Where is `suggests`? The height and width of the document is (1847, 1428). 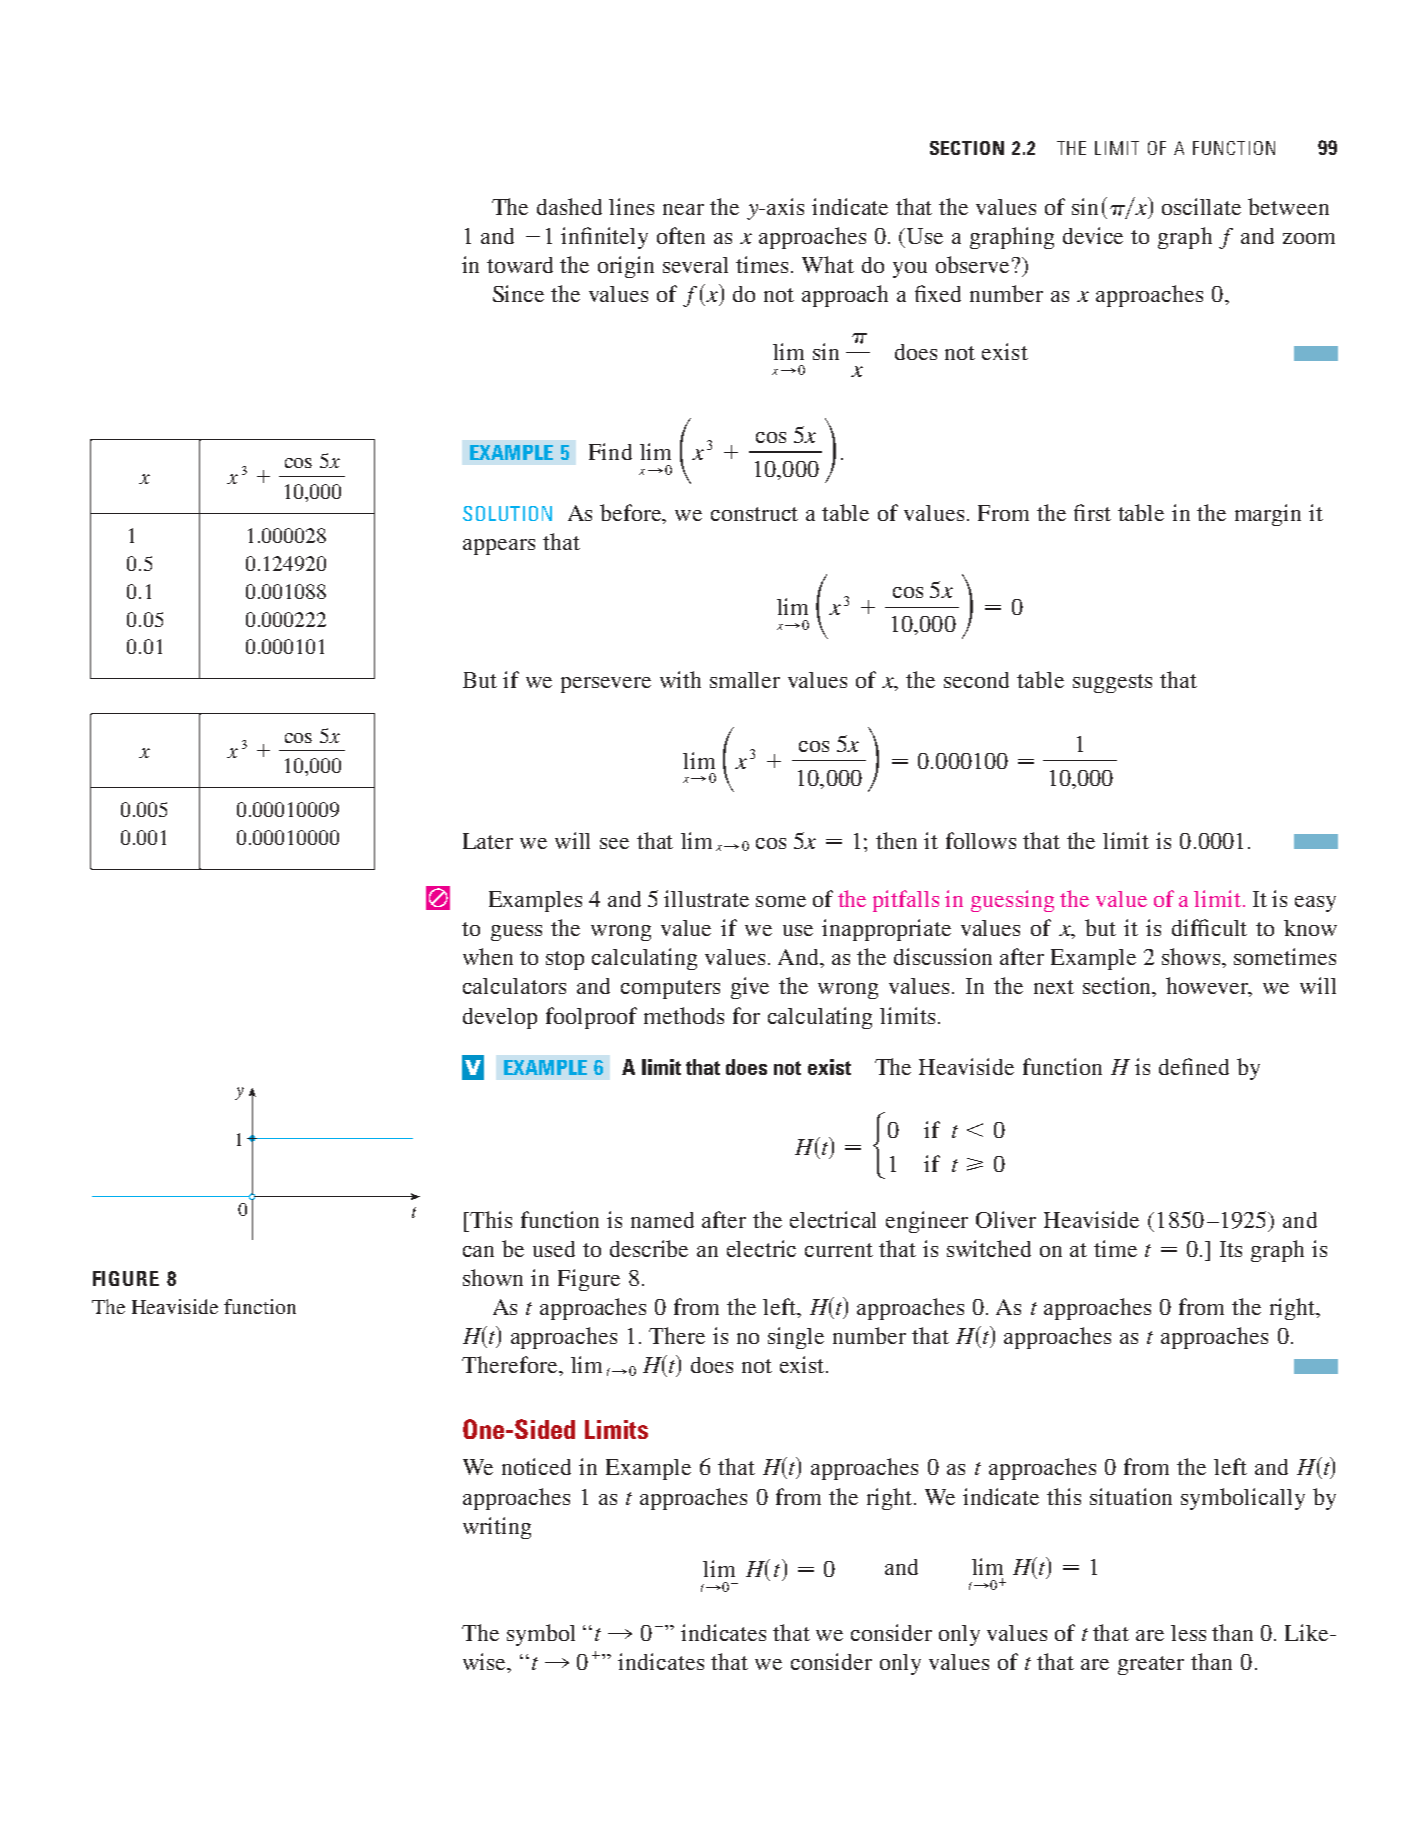 suggests is located at coordinates (1112, 683).
